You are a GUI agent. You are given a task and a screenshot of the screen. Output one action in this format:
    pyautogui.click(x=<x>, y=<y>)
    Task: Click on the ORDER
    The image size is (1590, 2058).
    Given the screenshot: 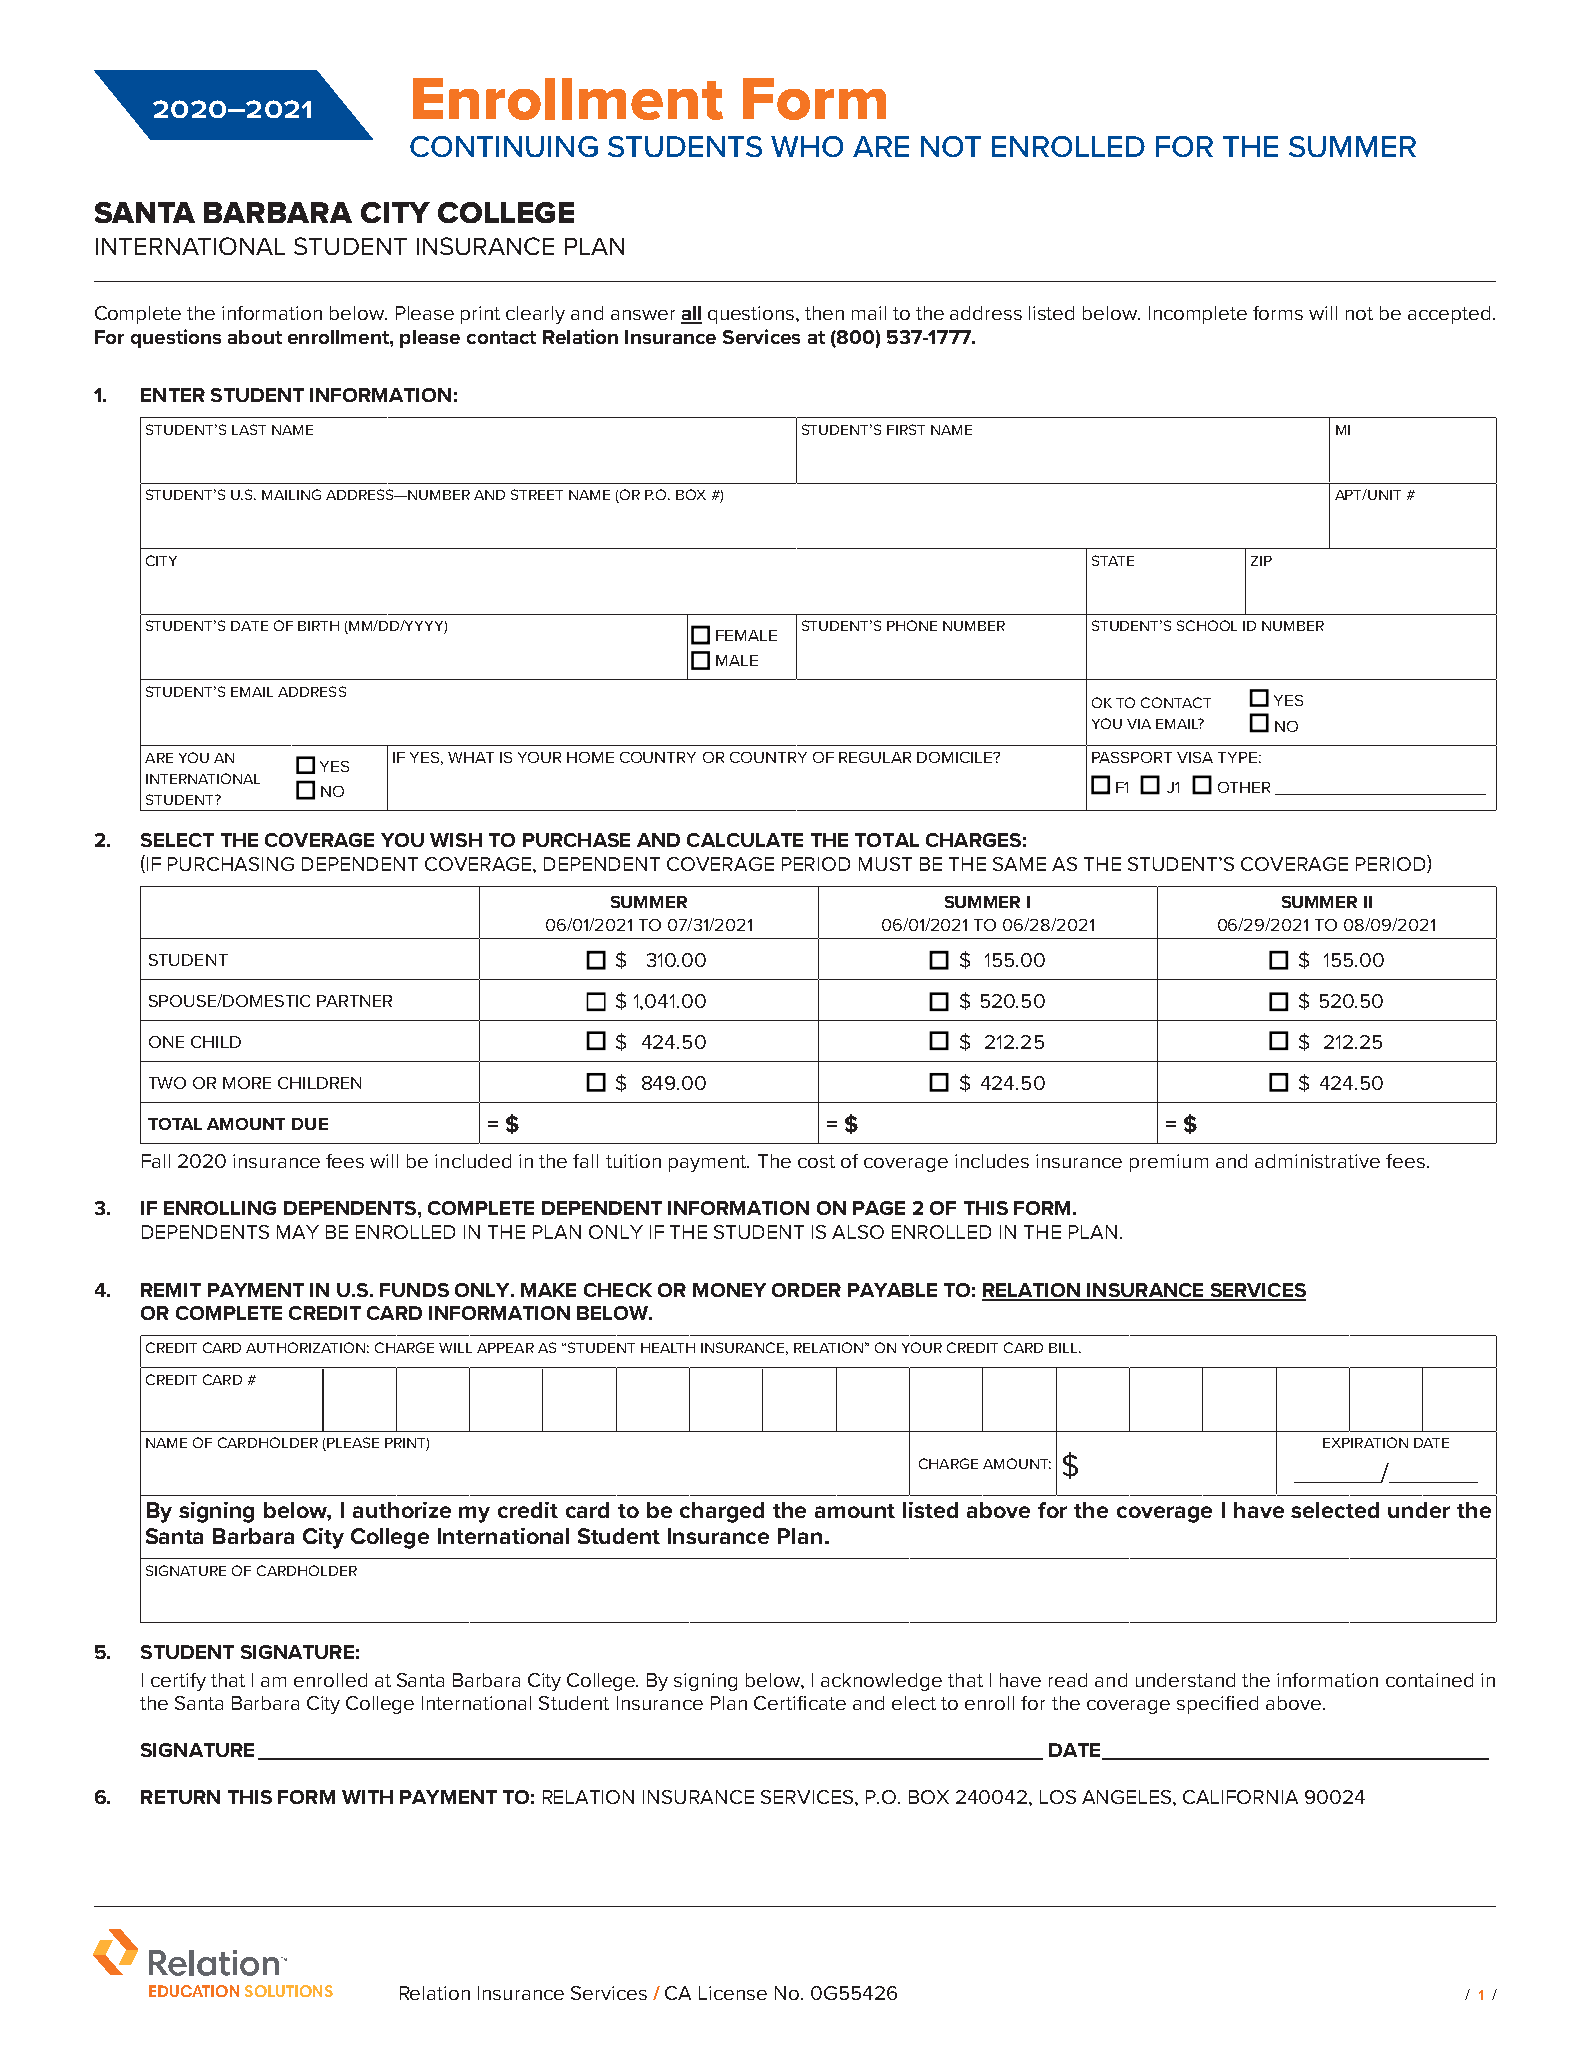 What is the action you would take?
    pyautogui.click(x=806, y=1290)
